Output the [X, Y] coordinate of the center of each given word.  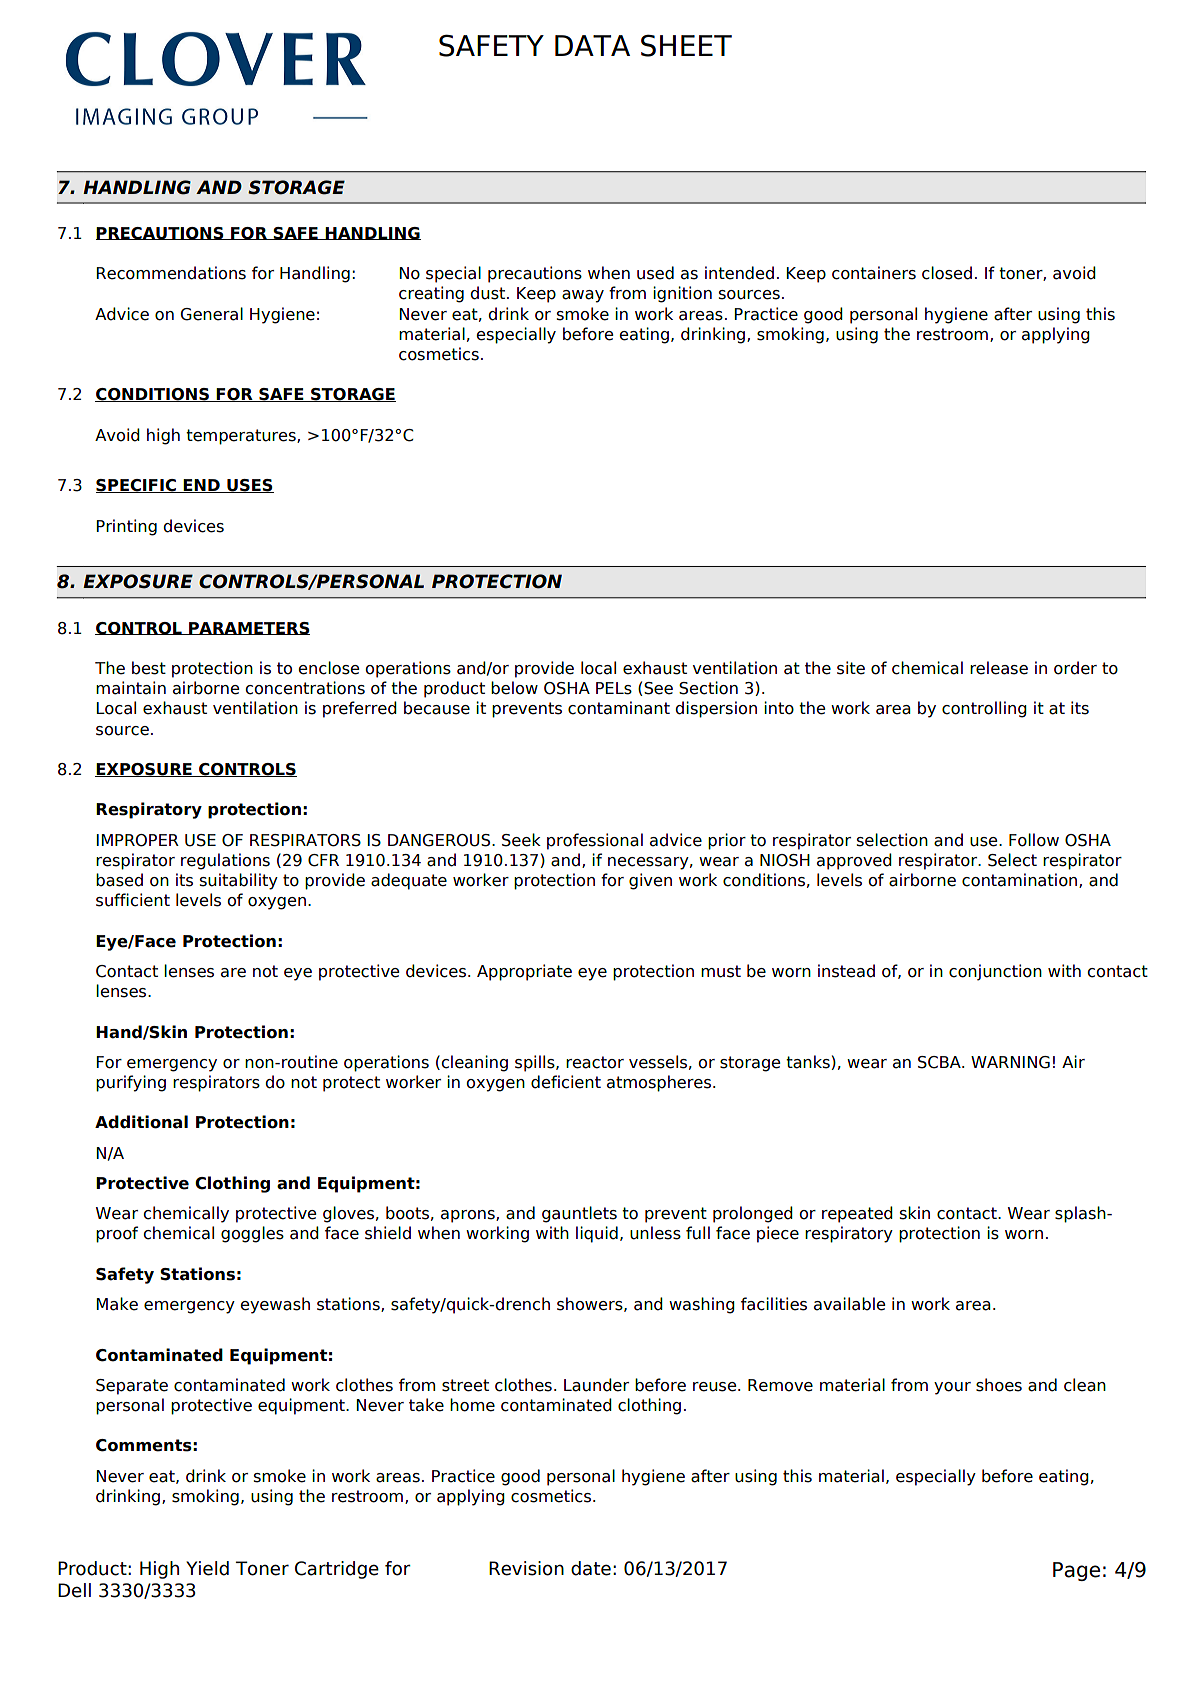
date [591, 1568]
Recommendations [171, 273]
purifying [131, 1083]
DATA [592, 45]
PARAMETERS [248, 628]
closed [947, 273]
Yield [207, 1568]
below [514, 688]
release [999, 668]
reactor [595, 1062]
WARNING [1010, 1062]
